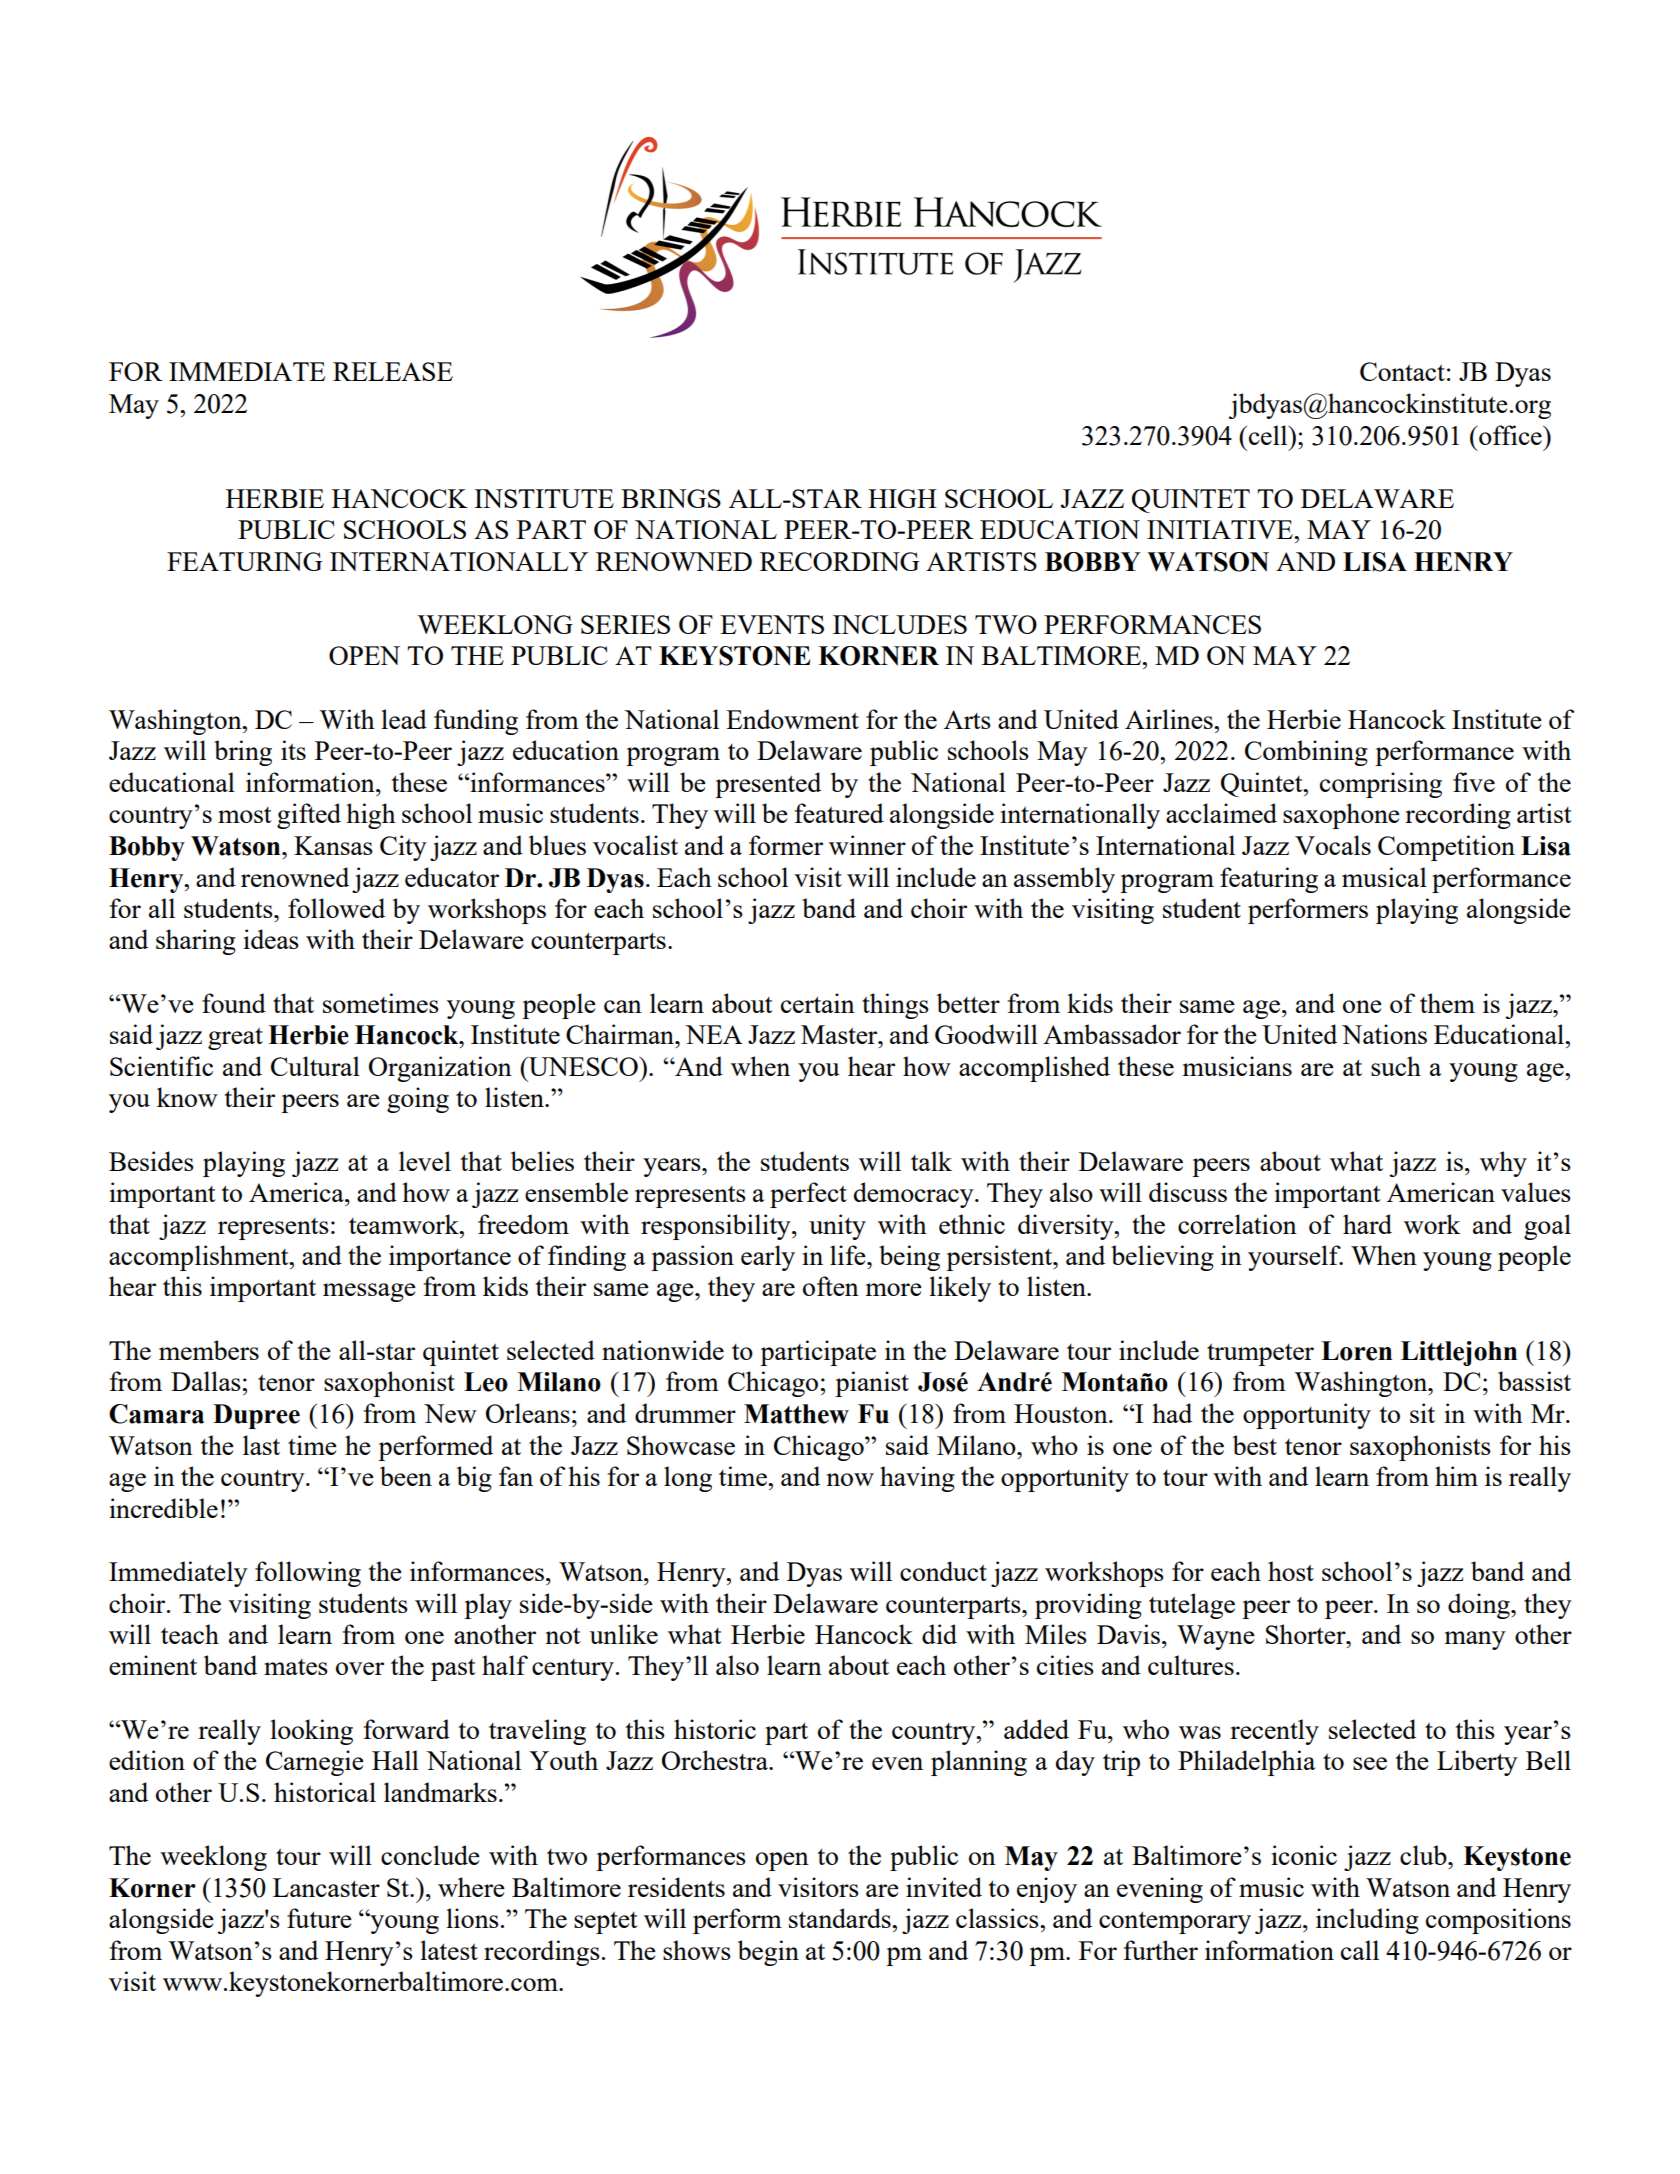 The height and width of the screenshot is (2174, 1680). Describe the element at coordinates (1367, 1921) in the screenshot. I see `including` at that location.
